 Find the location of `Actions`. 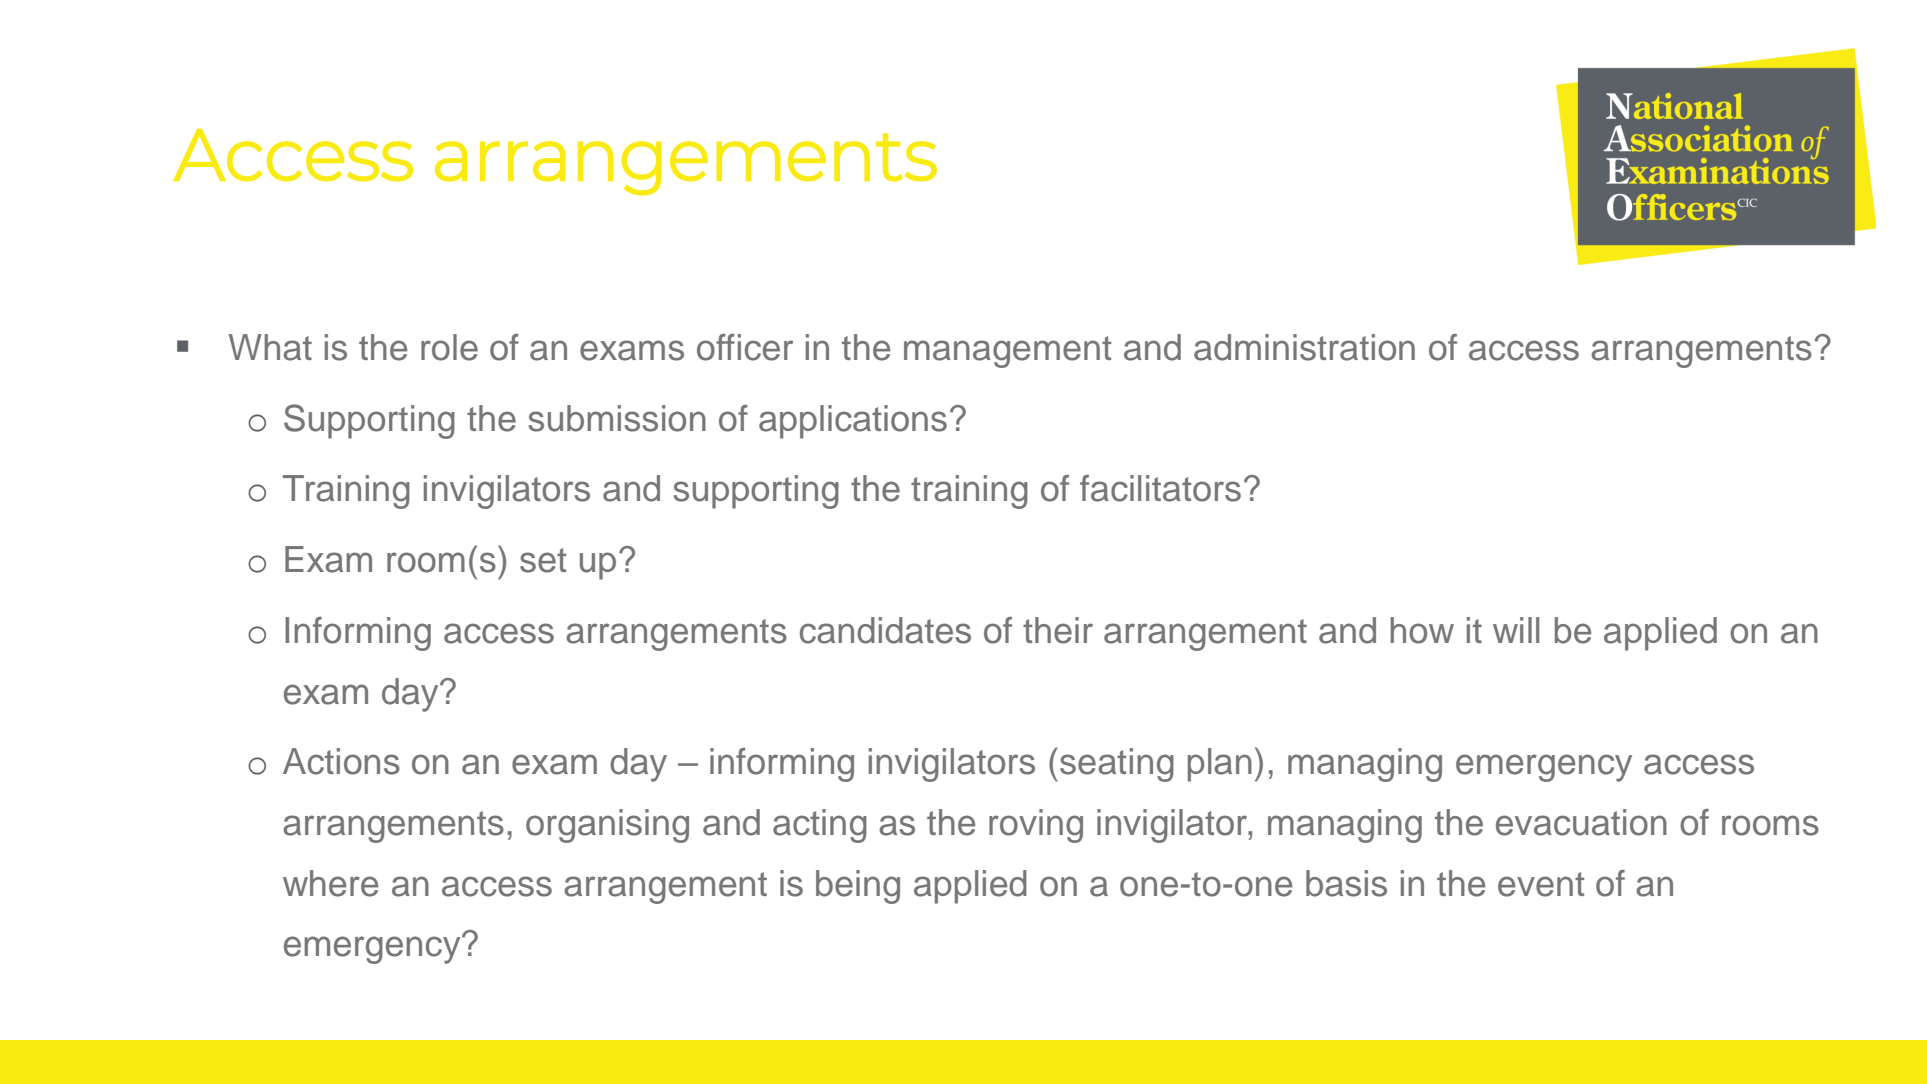

Actions is located at coordinates (341, 761).
